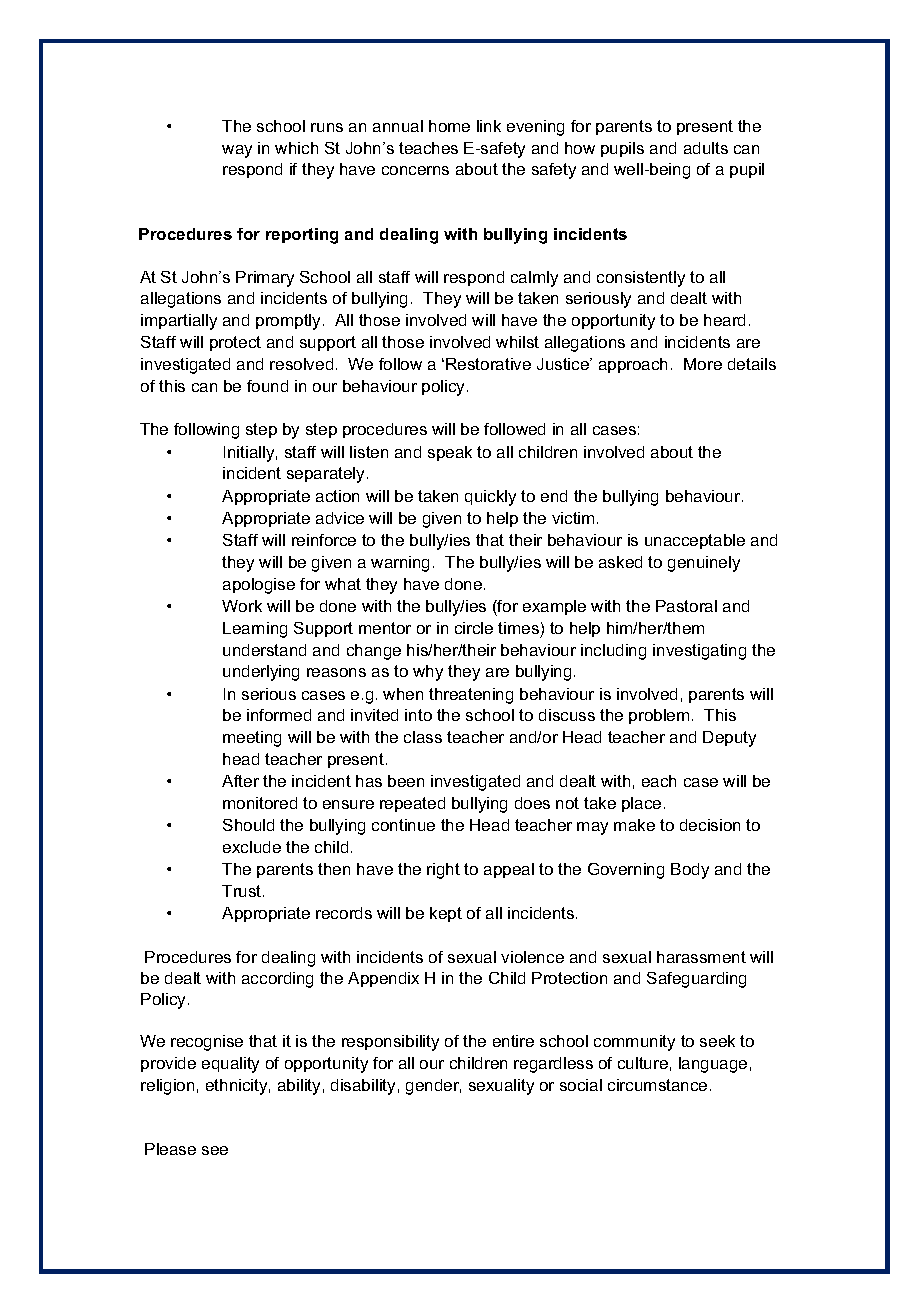 The image size is (924, 1308). I want to click on way, so click(237, 151).
